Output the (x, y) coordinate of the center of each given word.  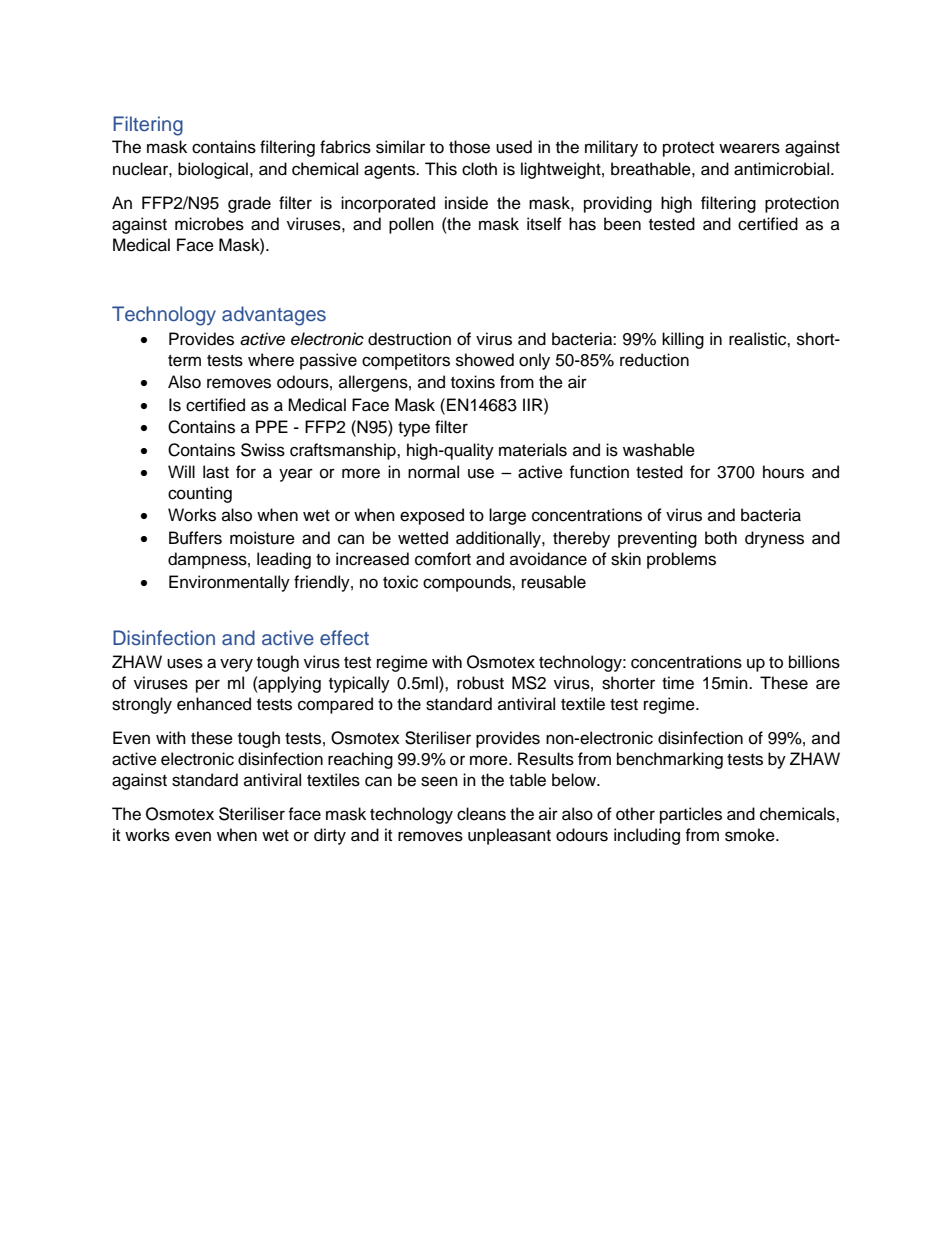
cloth (479, 169)
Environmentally (229, 583)
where (271, 360)
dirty (330, 836)
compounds (468, 583)
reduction (654, 360)
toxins (473, 382)
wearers (749, 148)
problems (681, 560)
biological (213, 170)
